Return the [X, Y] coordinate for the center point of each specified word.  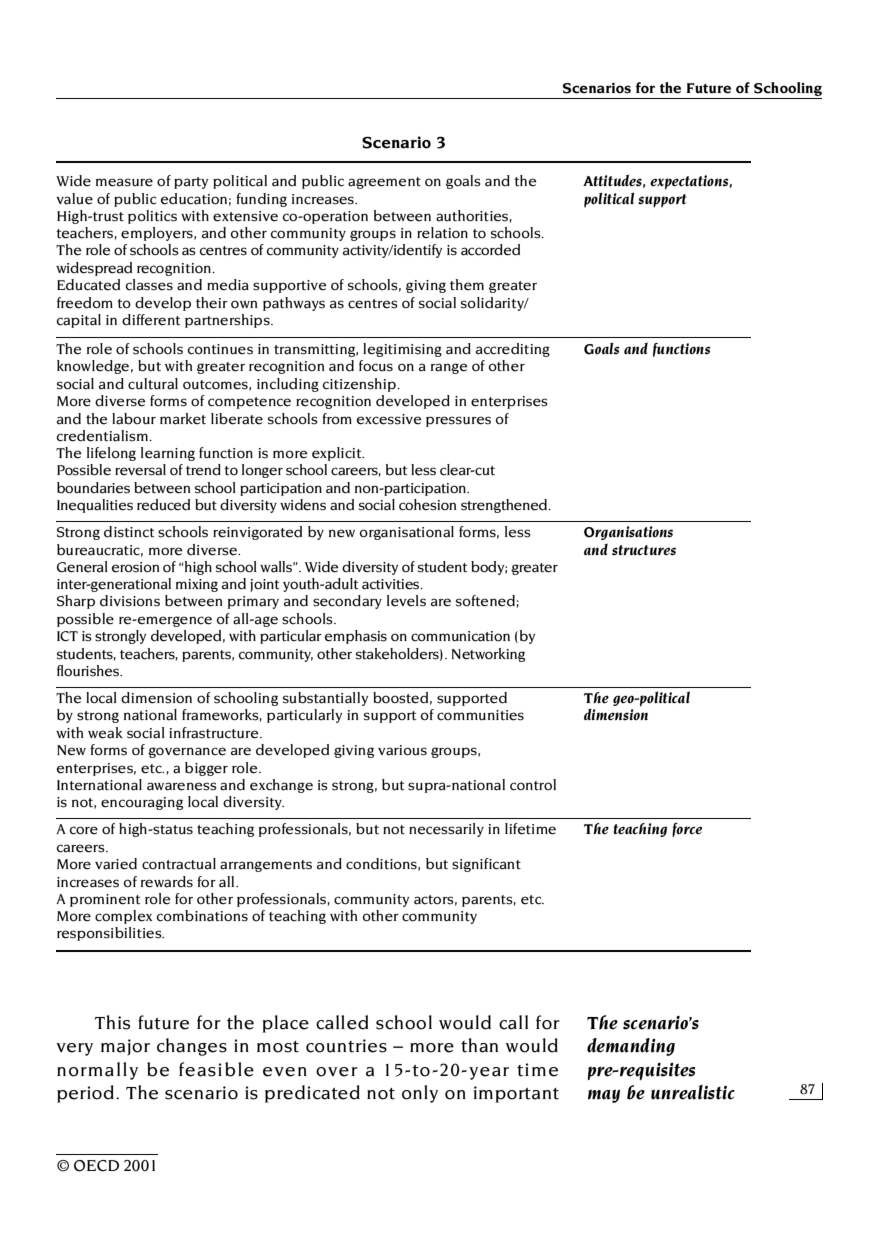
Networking [488, 655]
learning [168, 454]
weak [105, 733]
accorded [490, 250]
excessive [389, 419]
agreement [384, 183]
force [687, 830]
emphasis [356, 637]
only [420, 1094]
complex [123, 917]
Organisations [628, 533]
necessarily [446, 830]
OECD [96, 1166]
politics [152, 217]
